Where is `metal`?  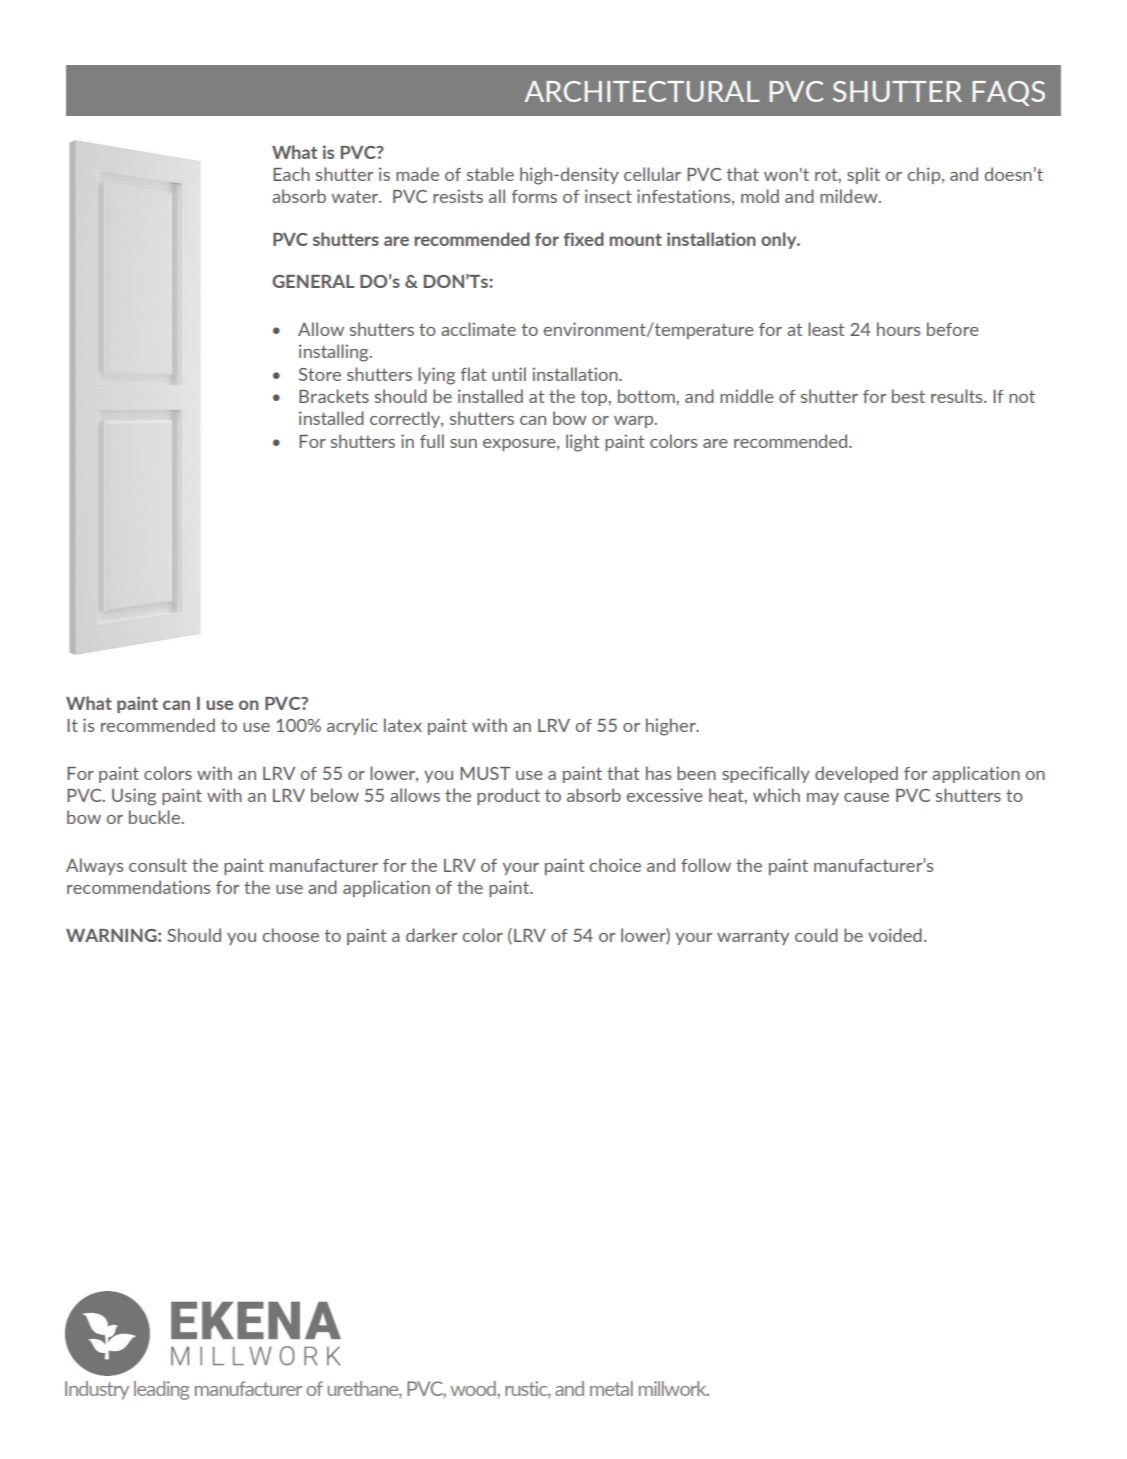
metal is located at coordinates (611, 1388).
